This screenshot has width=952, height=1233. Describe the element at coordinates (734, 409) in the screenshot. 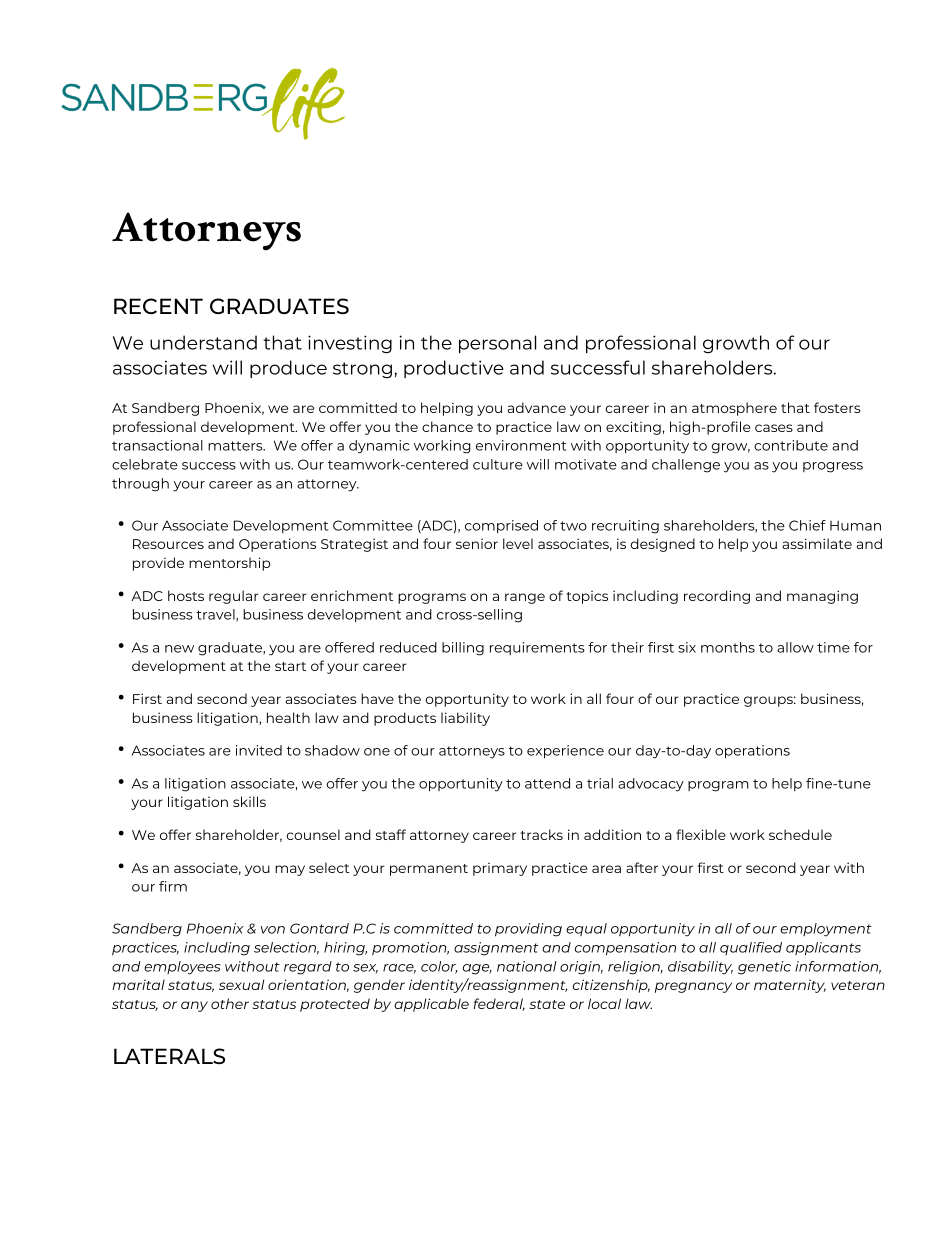

I see `atmosphere` at that location.
